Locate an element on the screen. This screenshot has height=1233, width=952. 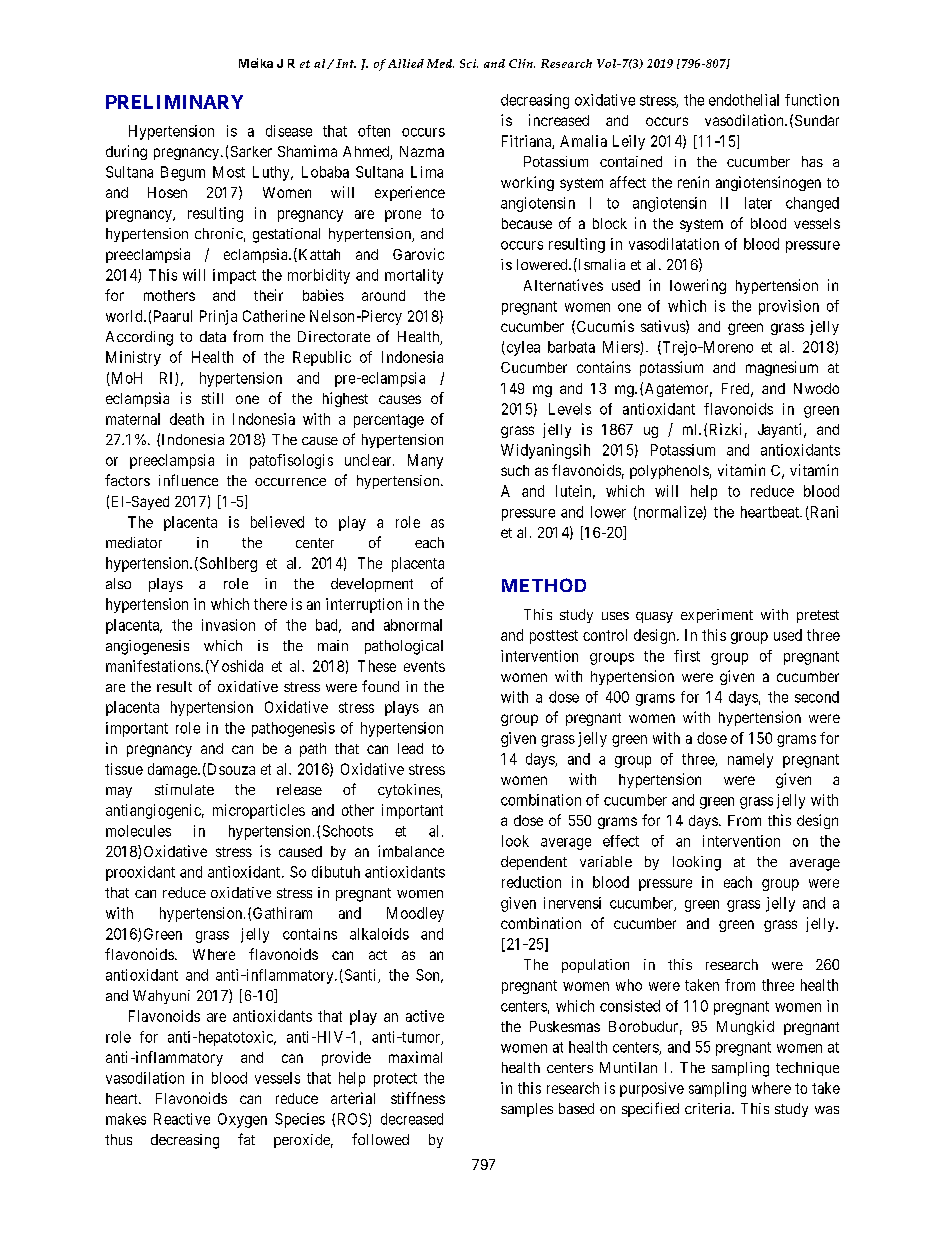
Fred is located at coordinates (737, 389).
